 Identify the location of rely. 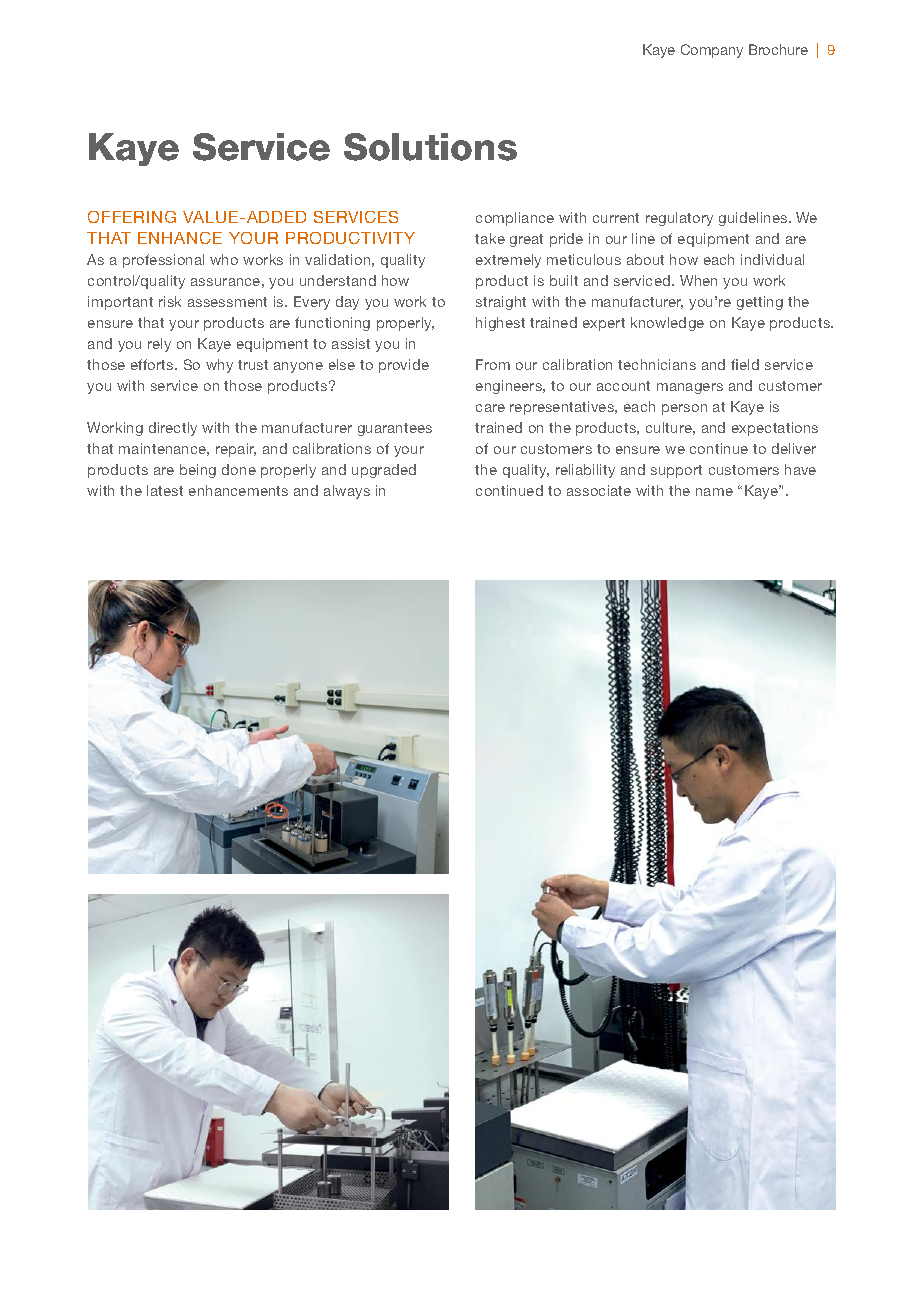
(159, 345).
